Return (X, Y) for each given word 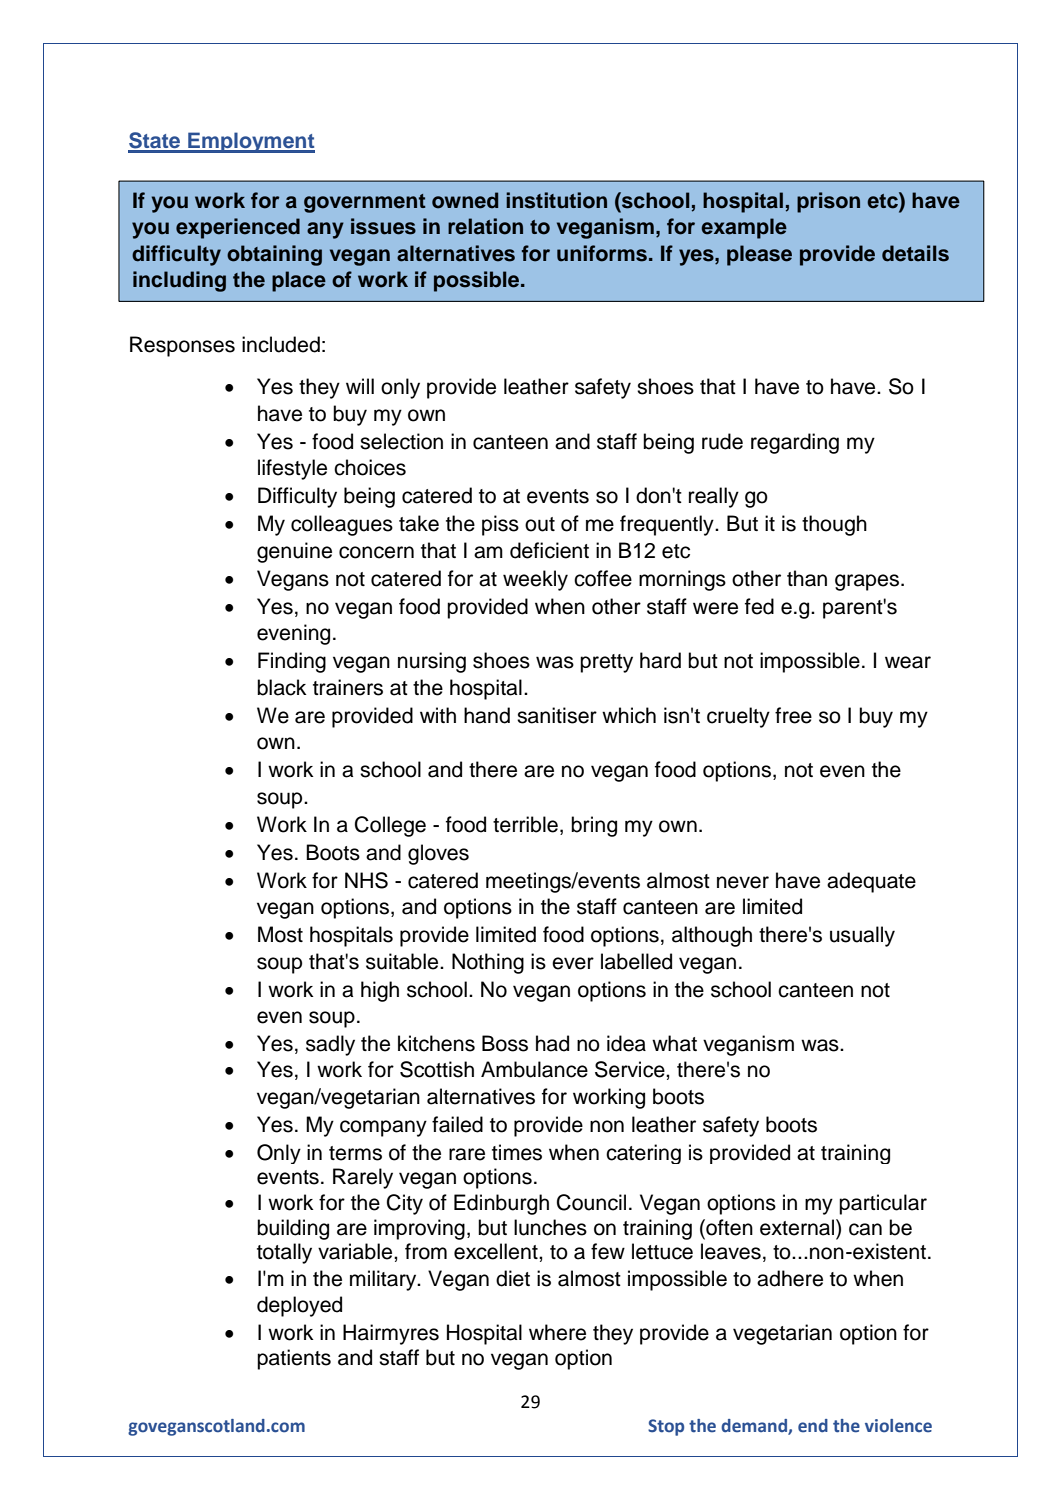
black (282, 687)
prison (828, 202)
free (793, 715)
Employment (250, 142)
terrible (525, 824)
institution (556, 200)
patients (294, 1359)
